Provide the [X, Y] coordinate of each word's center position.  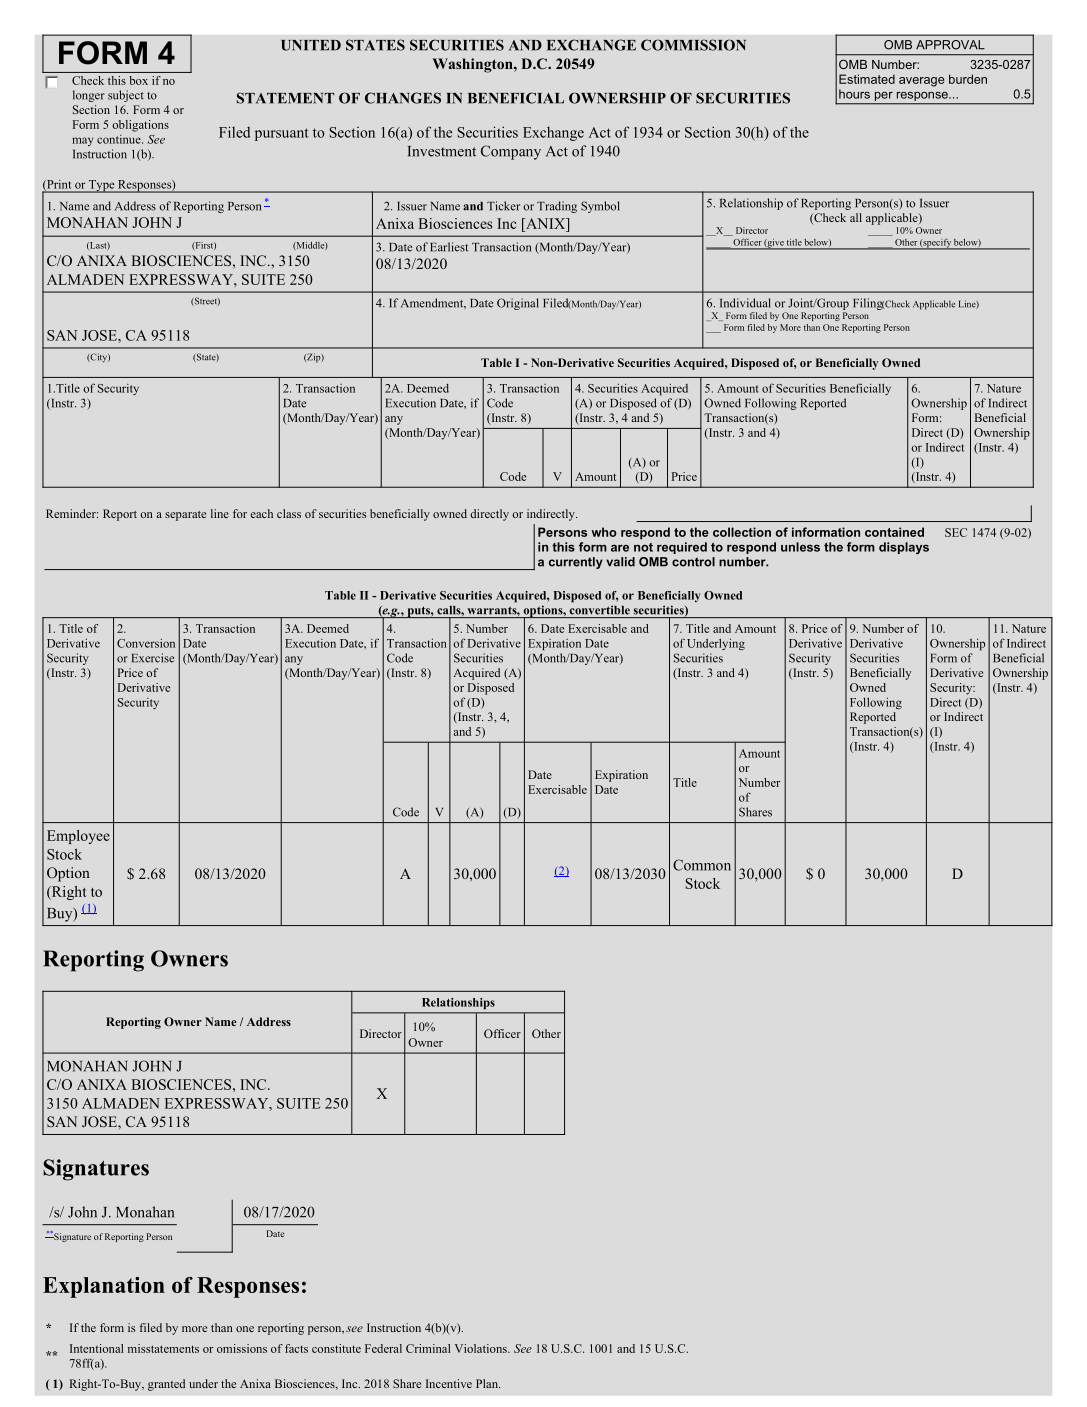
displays [904, 548]
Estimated [867, 79]
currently [576, 563]
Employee [78, 837]
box [139, 80]
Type [102, 186]
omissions [242, 1348]
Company [511, 152]
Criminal [428, 1348]
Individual [745, 303]
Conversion [146, 643]
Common [702, 865]
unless [800, 547]
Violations [482, 1348]
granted [166, 1385]
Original [518, 304]
